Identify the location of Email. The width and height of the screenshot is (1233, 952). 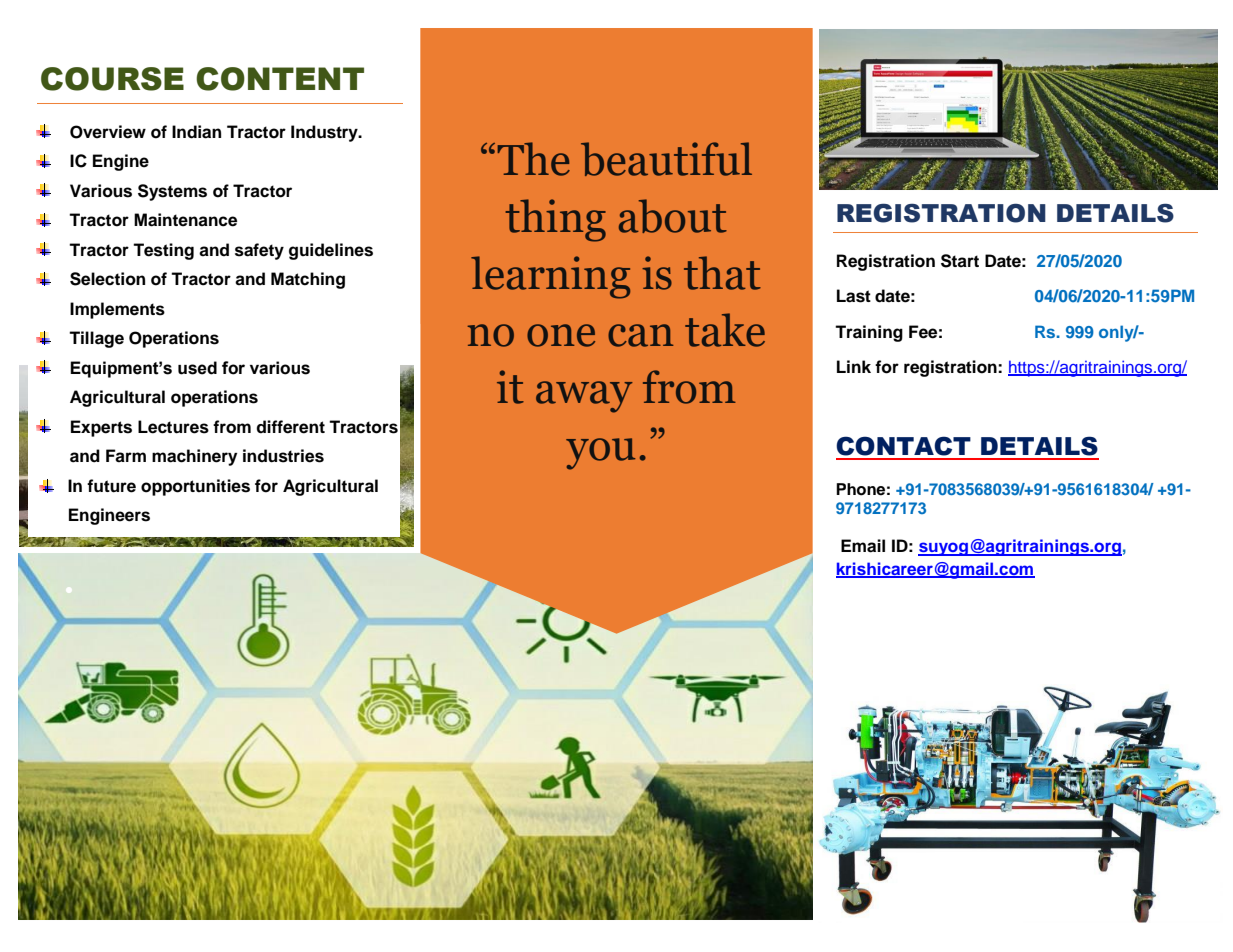
(863, 546).
